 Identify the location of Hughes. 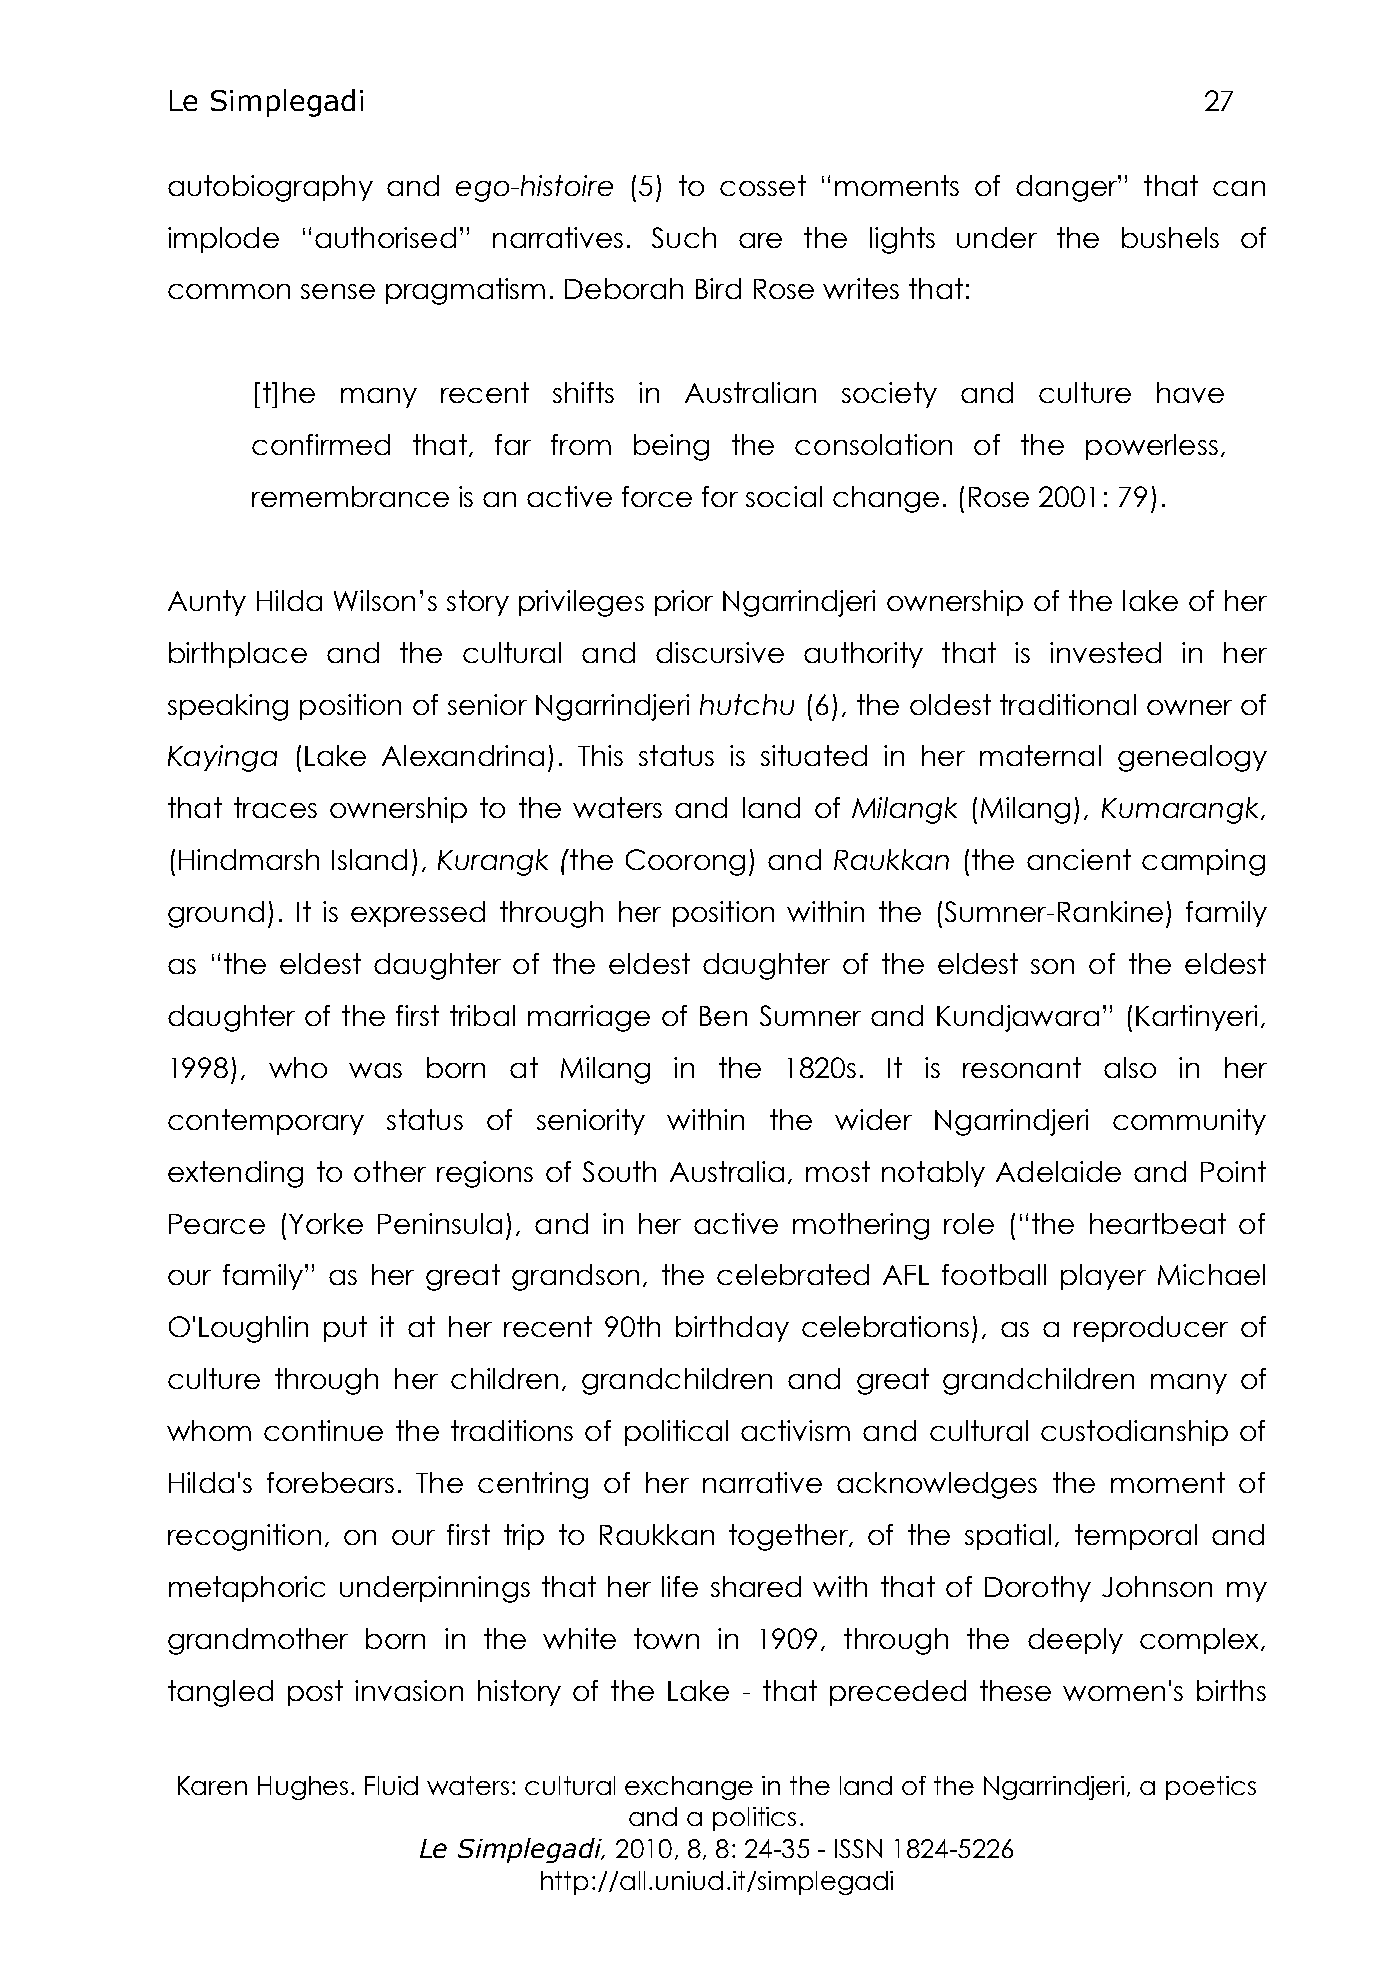
(303, 1788).
